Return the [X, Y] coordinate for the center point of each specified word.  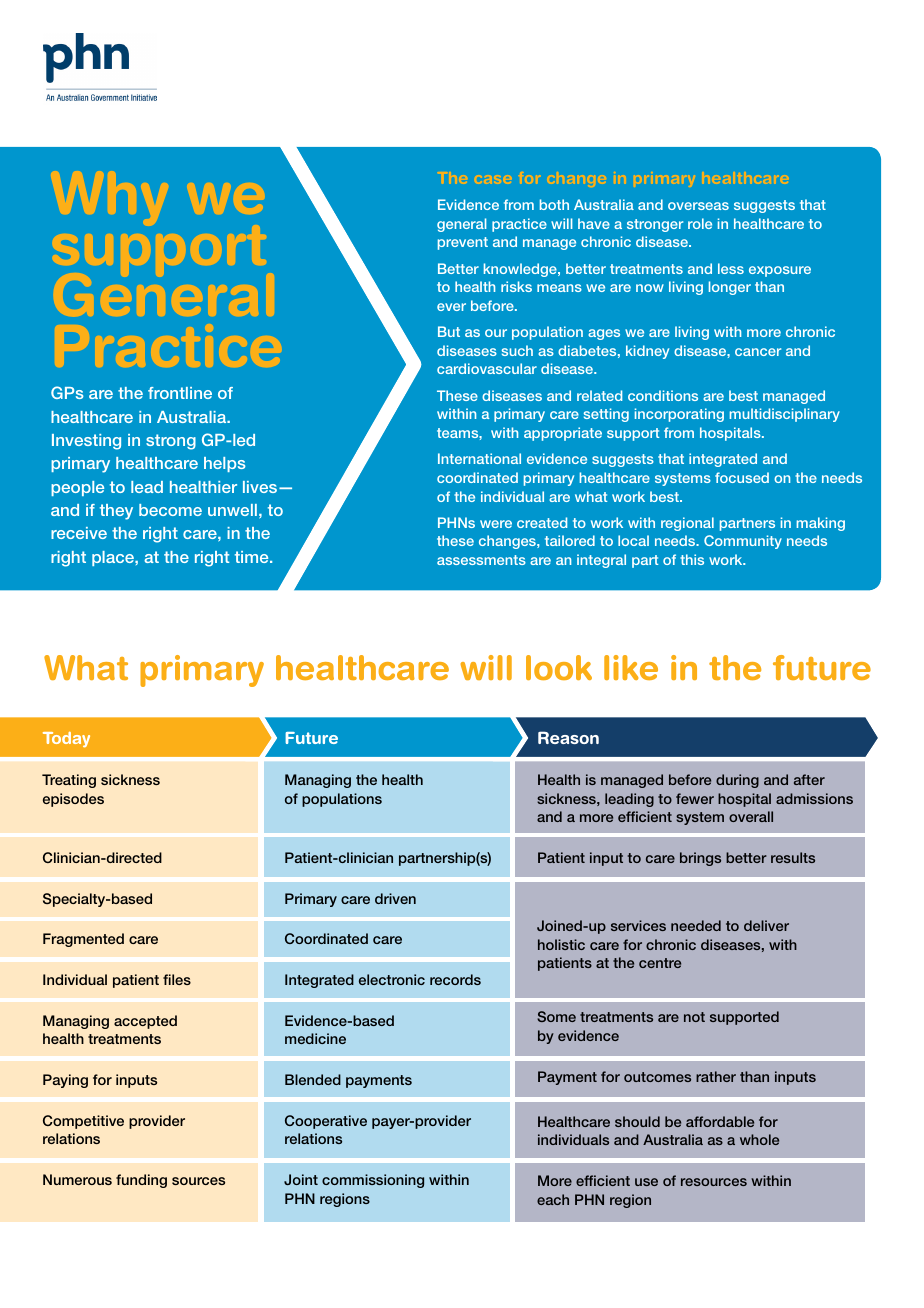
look [559, 667]
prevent [463, 243]
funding [141, 1181]
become [170, 510]
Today [66, 740]
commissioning [373, 1181]
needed [696, 925]
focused [742, 477]
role [700, 223]
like [631, 667]
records [455, 979]
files [177, 979]
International [479, 458]
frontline [180, 393]
